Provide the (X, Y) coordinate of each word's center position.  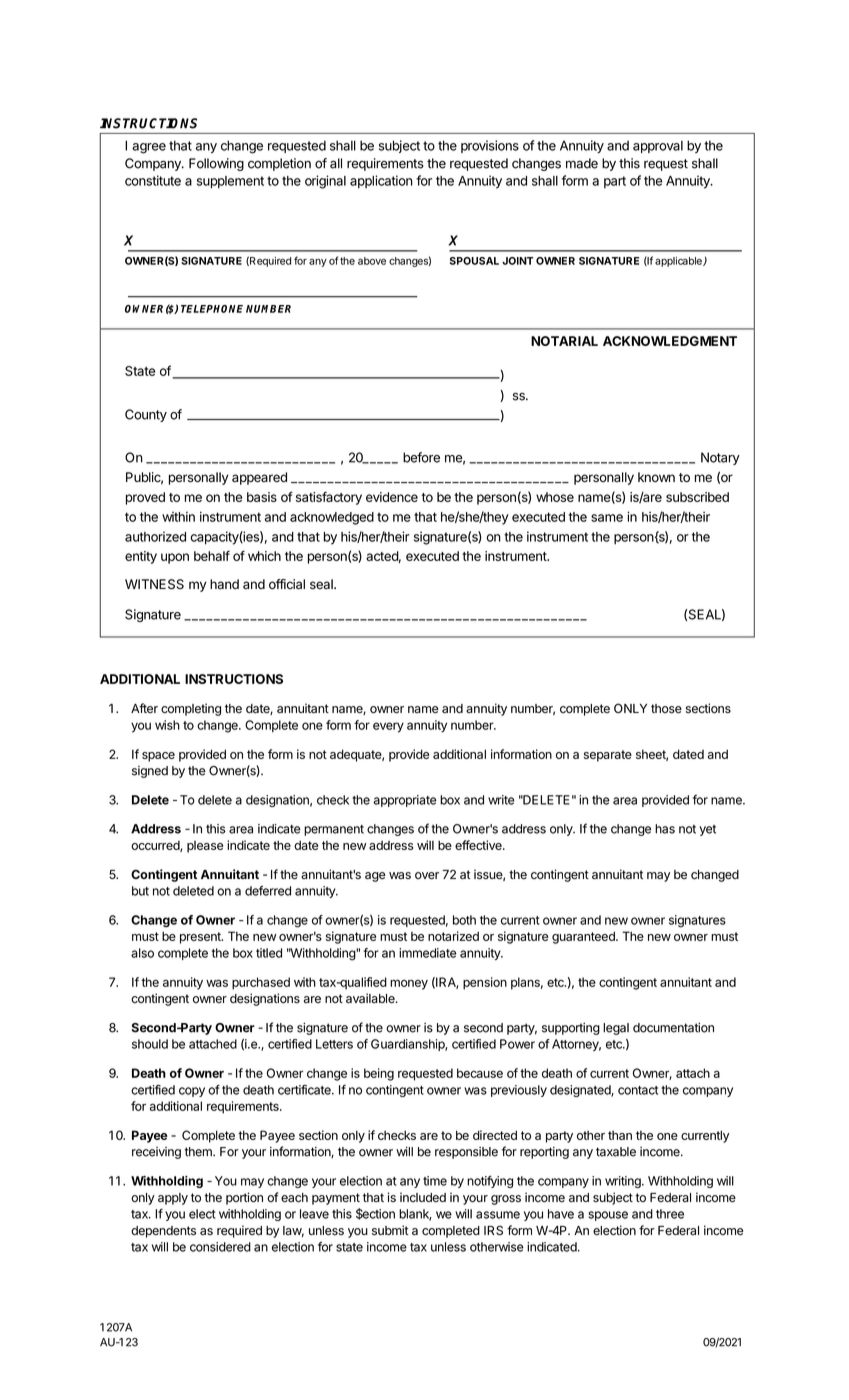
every (388, 727)
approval (658, 146)
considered (220, 1247)
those (666, 709)
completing (191, 709)
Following (216, 164)
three (670, 1214)
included (423, 1197)
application (381, 182)
